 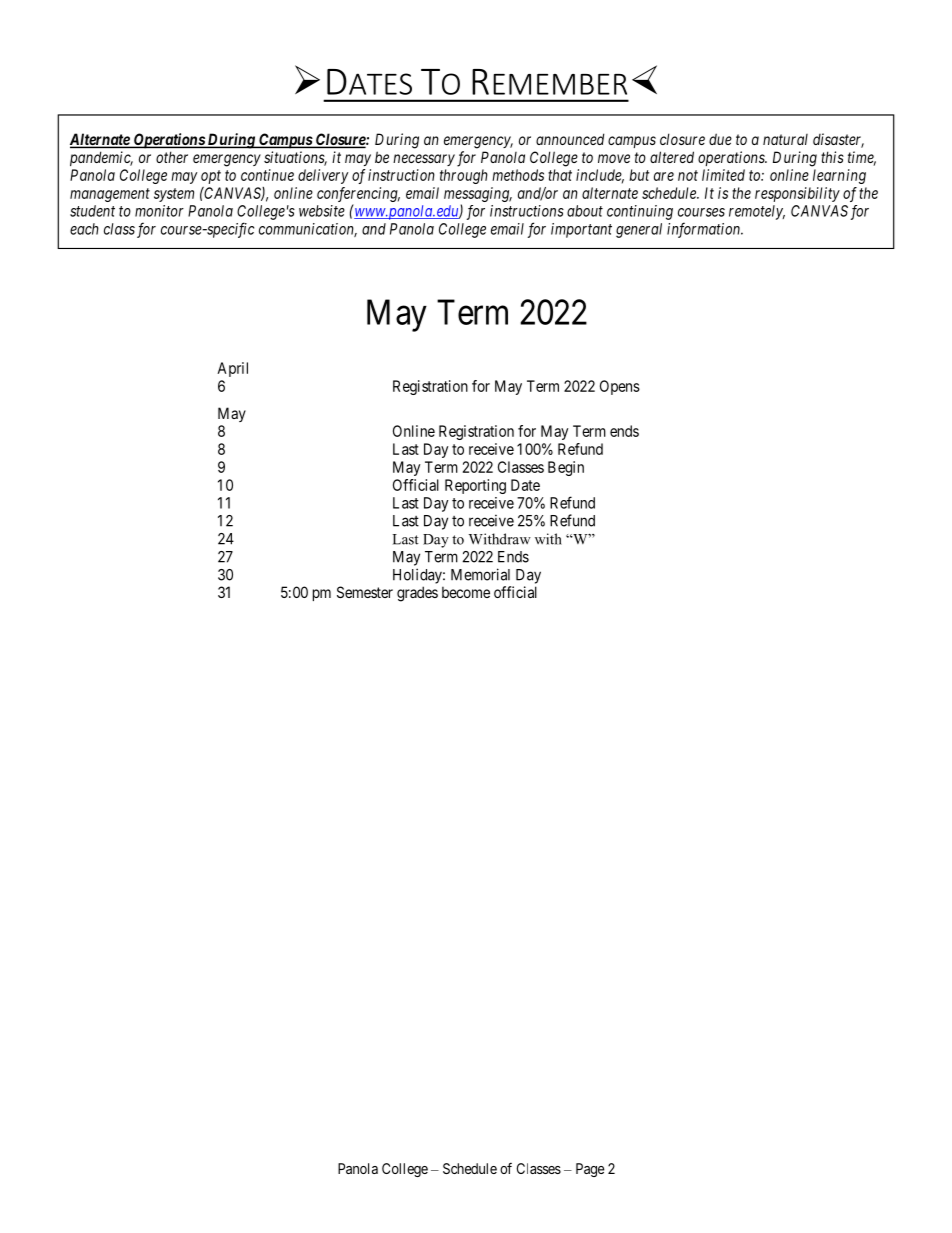 What do you see at coordinates (172, 157) in the screenshot?
I see `other` at bounding box center [172, 157].
